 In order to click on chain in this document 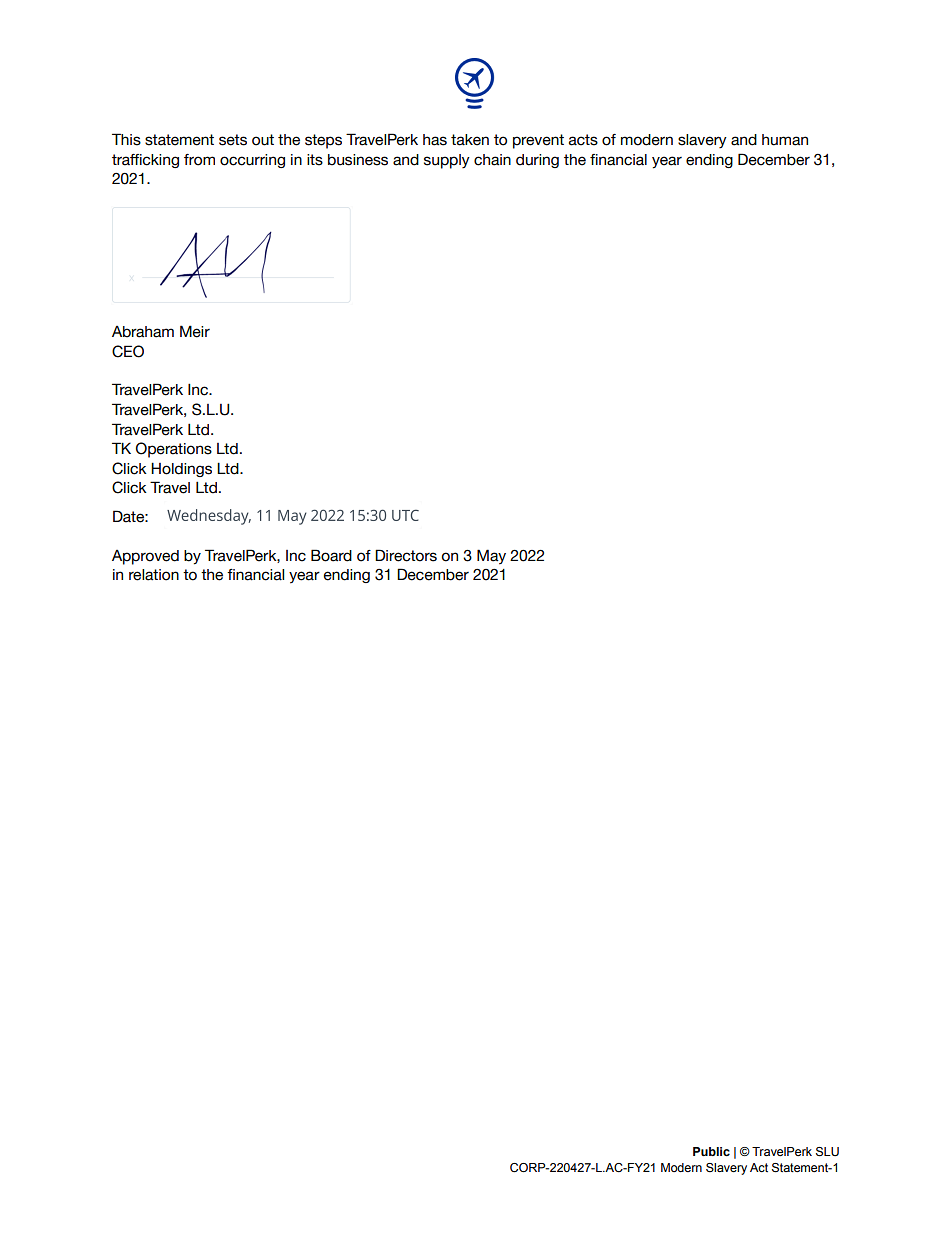, I will do `click(492, 160)`.
